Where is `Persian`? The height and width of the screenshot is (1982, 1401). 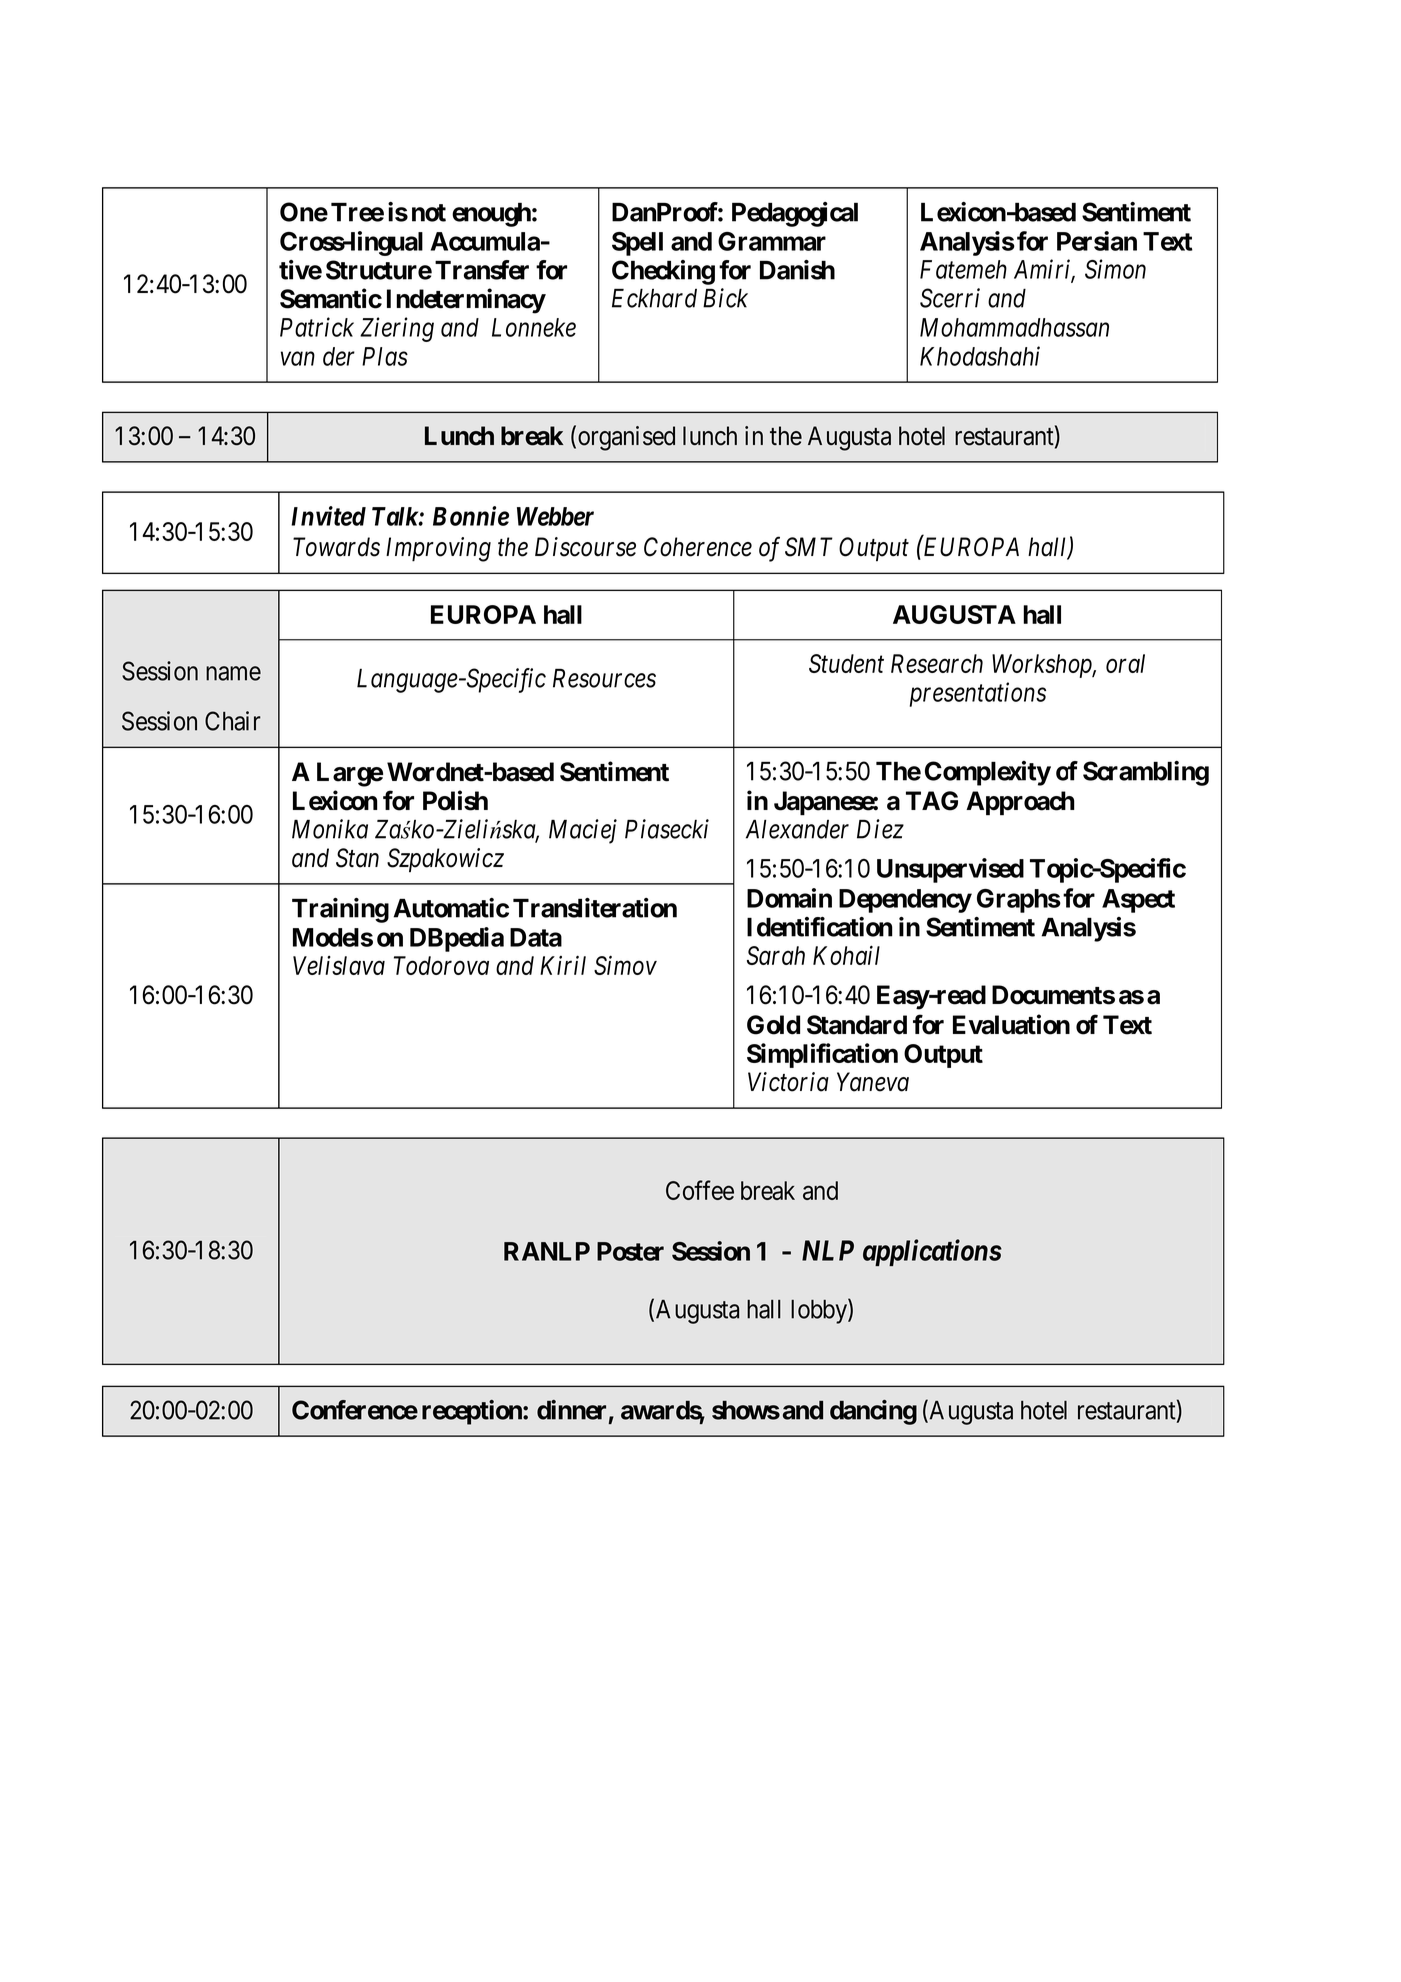 Persian is located at coordinates (1097, 241).
